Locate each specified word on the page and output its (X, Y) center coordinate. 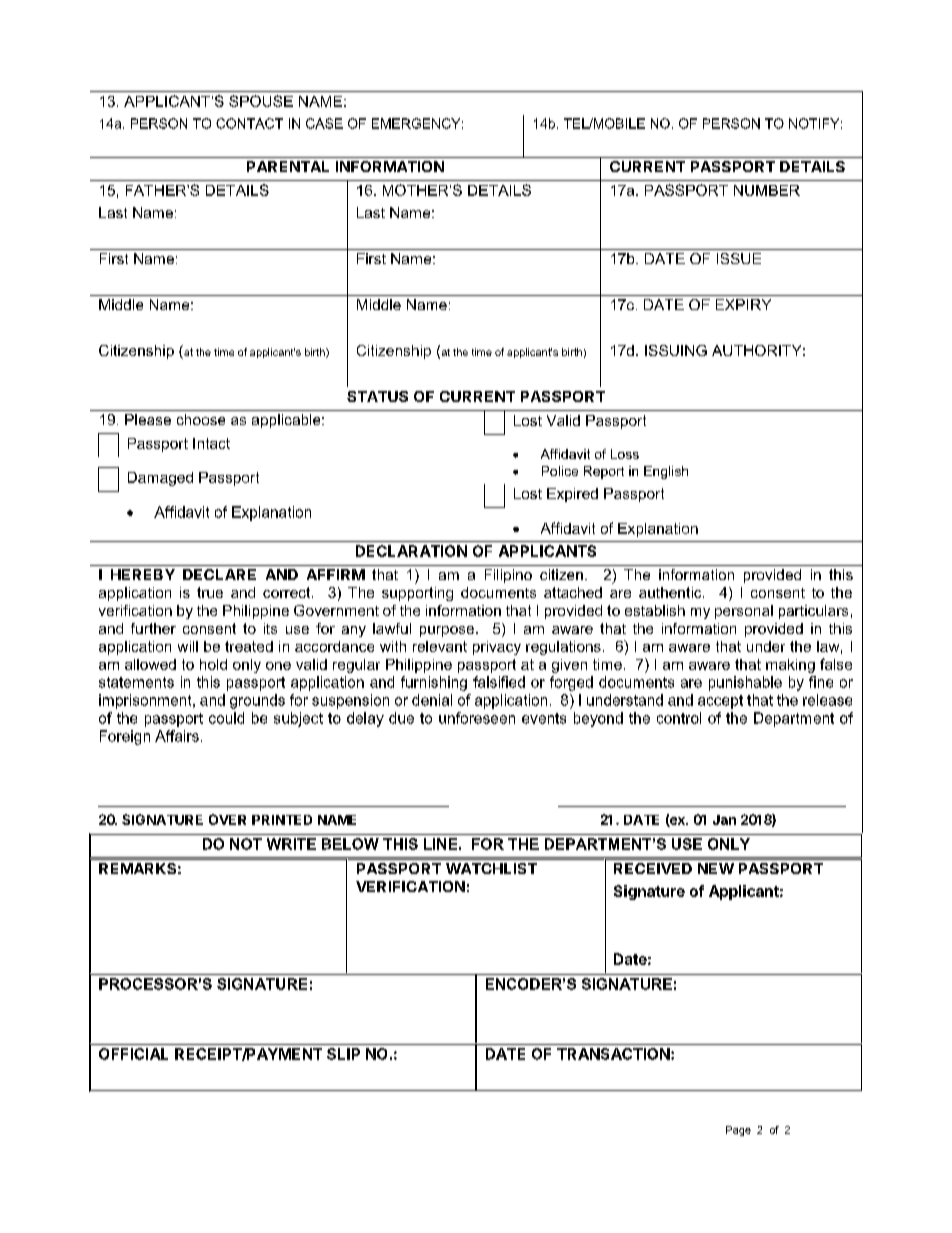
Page (738, 1131)
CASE (324, 123)
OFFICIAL (133, 1054)
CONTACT (249, 123)
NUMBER (767, 190)
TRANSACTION (613, 1054)
